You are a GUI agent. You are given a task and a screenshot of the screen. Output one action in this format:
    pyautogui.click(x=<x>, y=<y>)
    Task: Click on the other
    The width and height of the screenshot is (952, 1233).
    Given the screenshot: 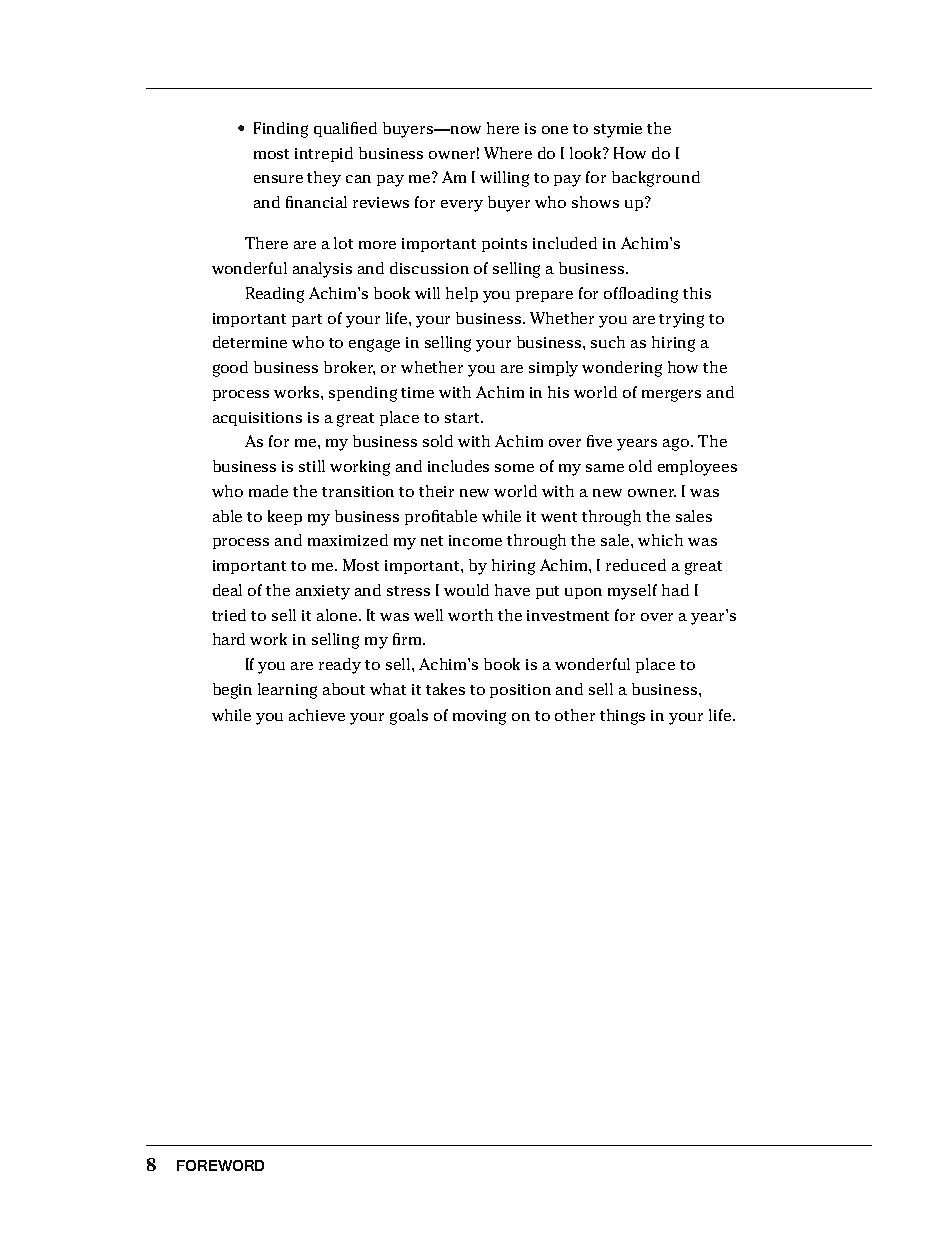 What is the action you would take?
    pyautogui.click(x=575, y=715)
